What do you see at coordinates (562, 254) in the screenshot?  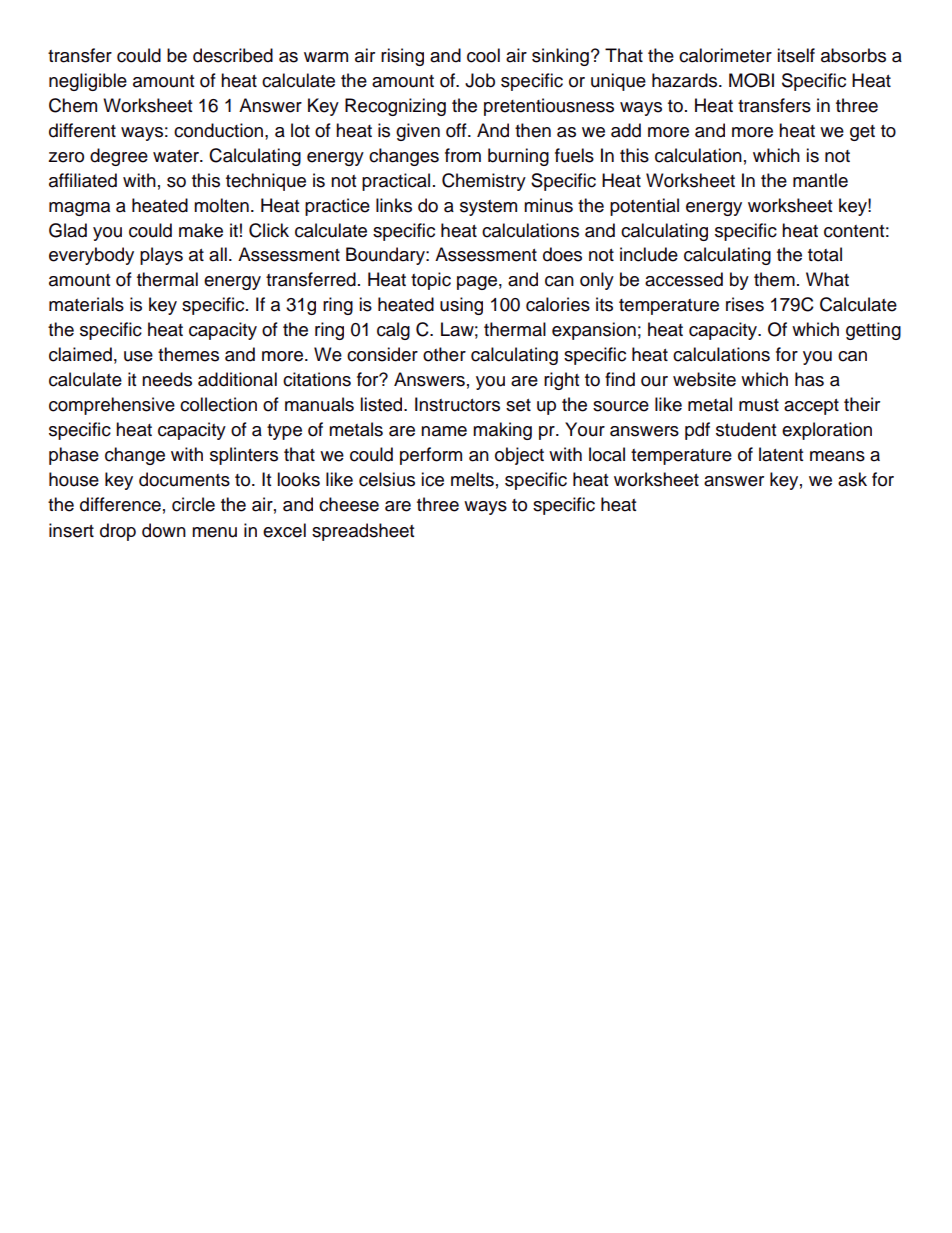 I see `does` at bounding box center [562, 254].
